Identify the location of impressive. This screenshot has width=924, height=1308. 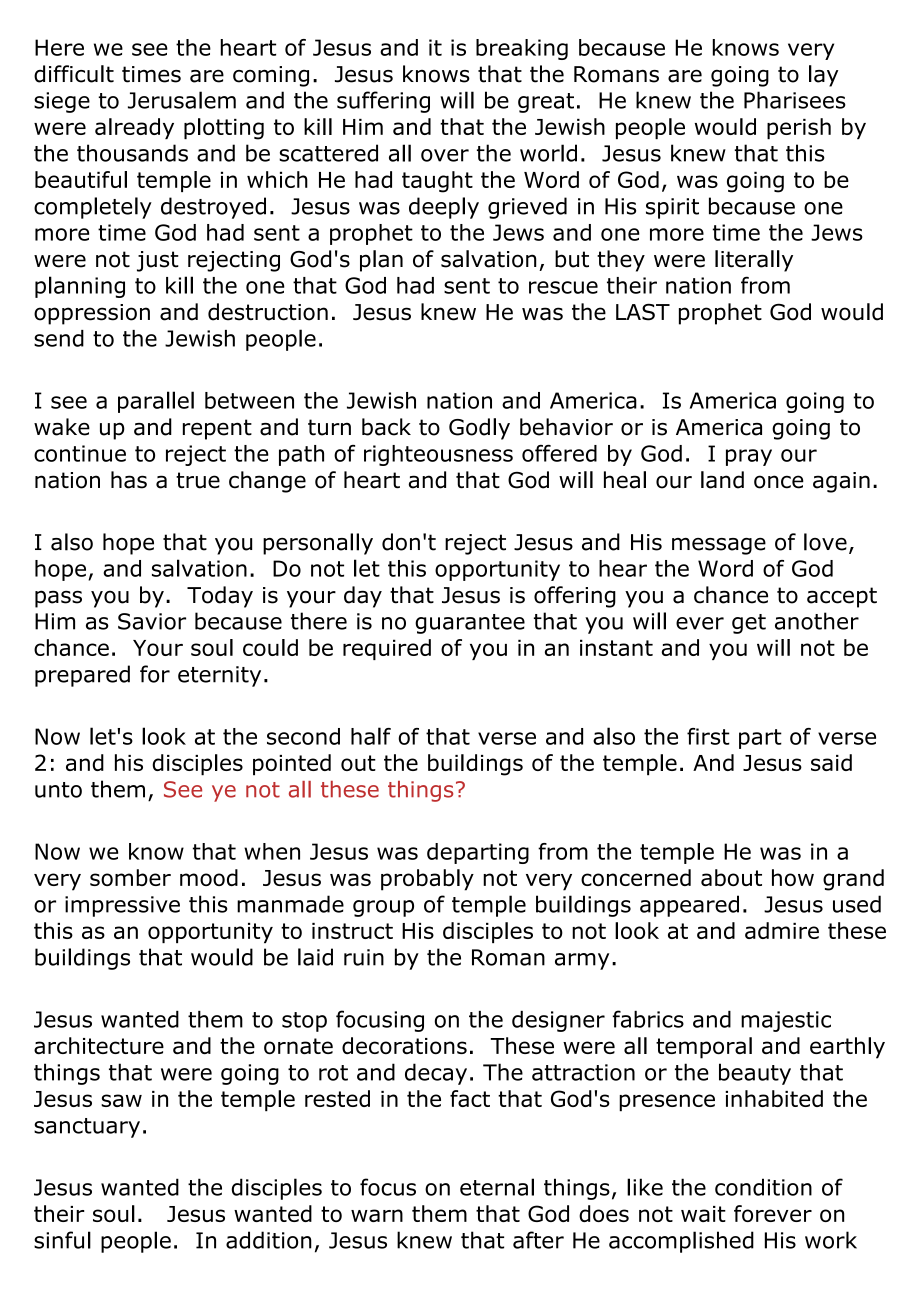
(122, 906).
